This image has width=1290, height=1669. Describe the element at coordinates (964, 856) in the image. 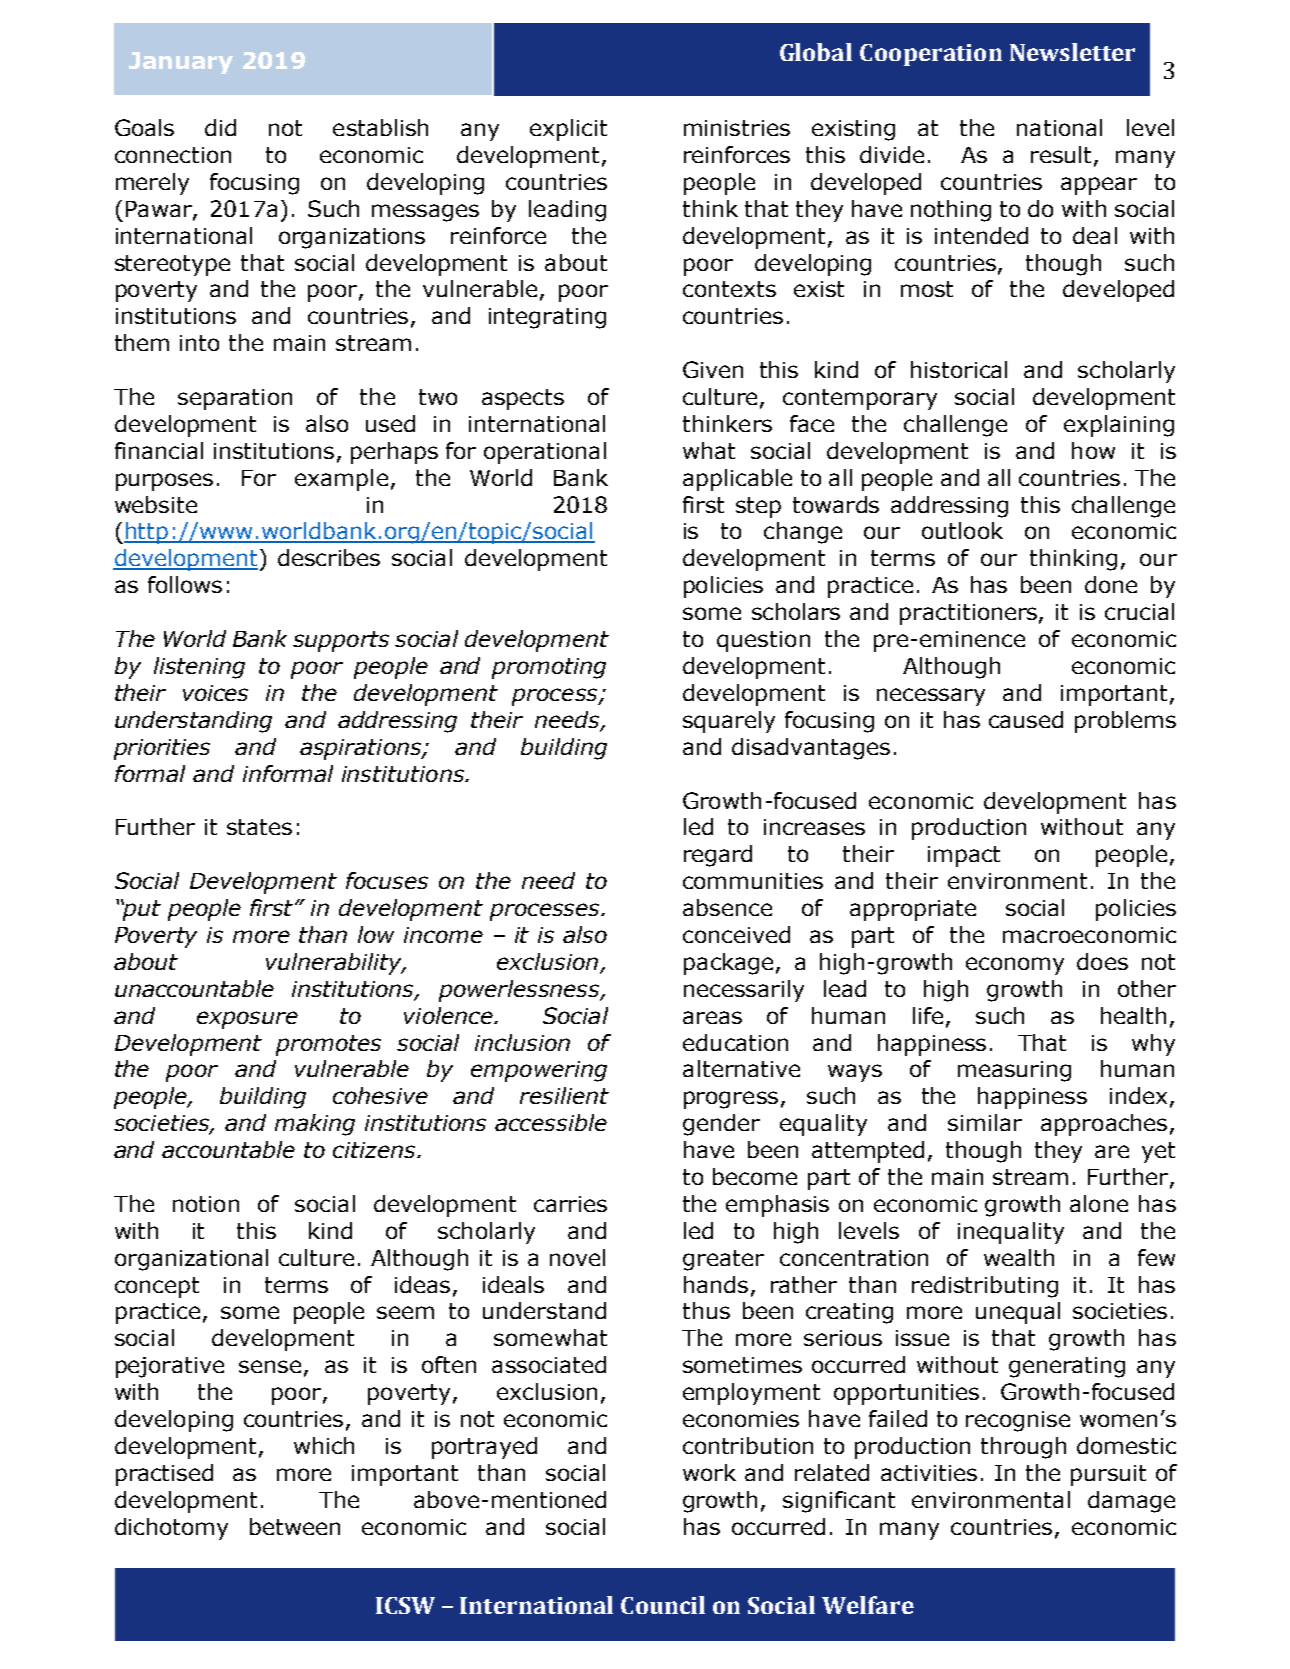

I see `impact` at that location.
